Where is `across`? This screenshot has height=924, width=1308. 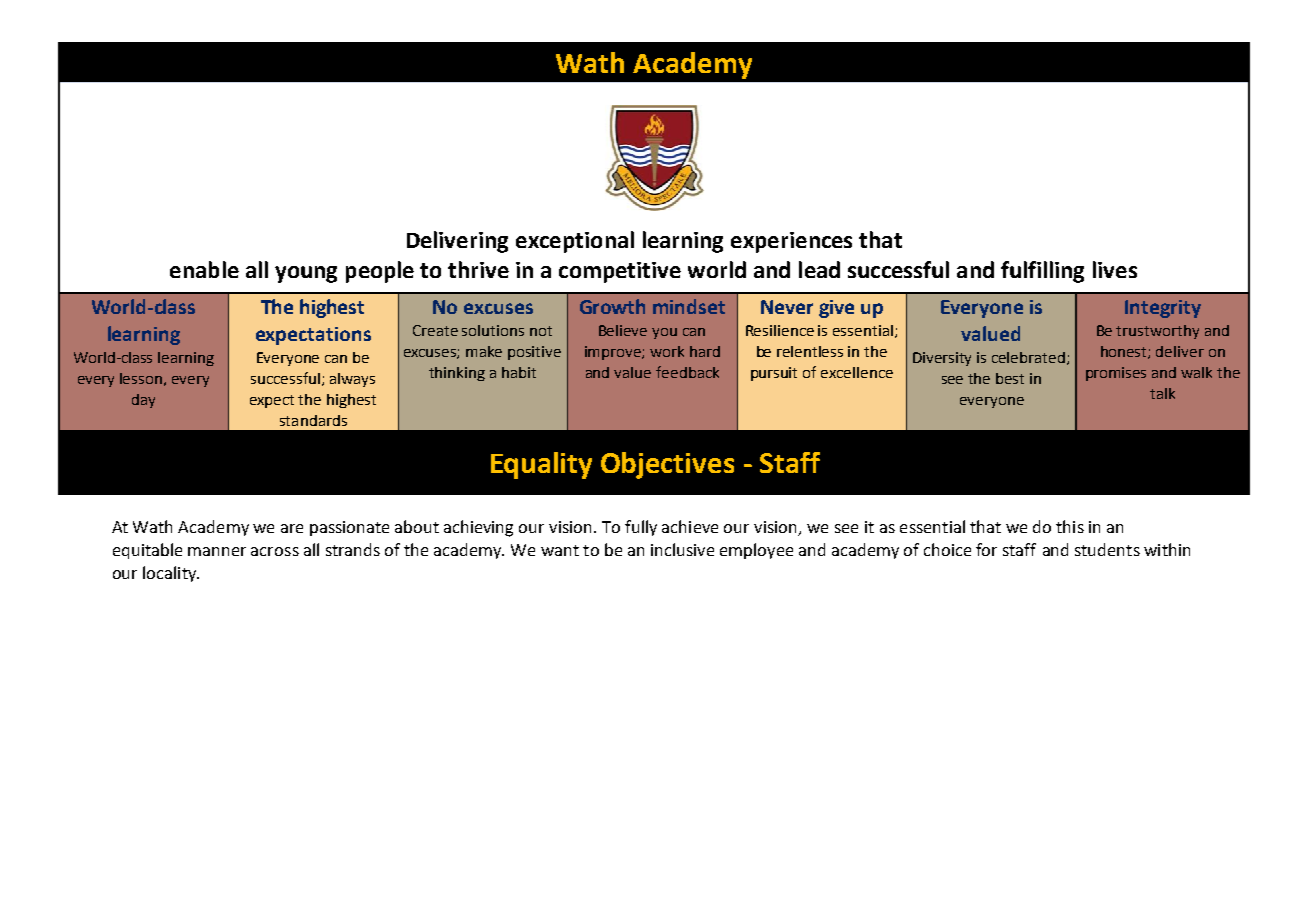 across is located at coordinates (275, 551).
